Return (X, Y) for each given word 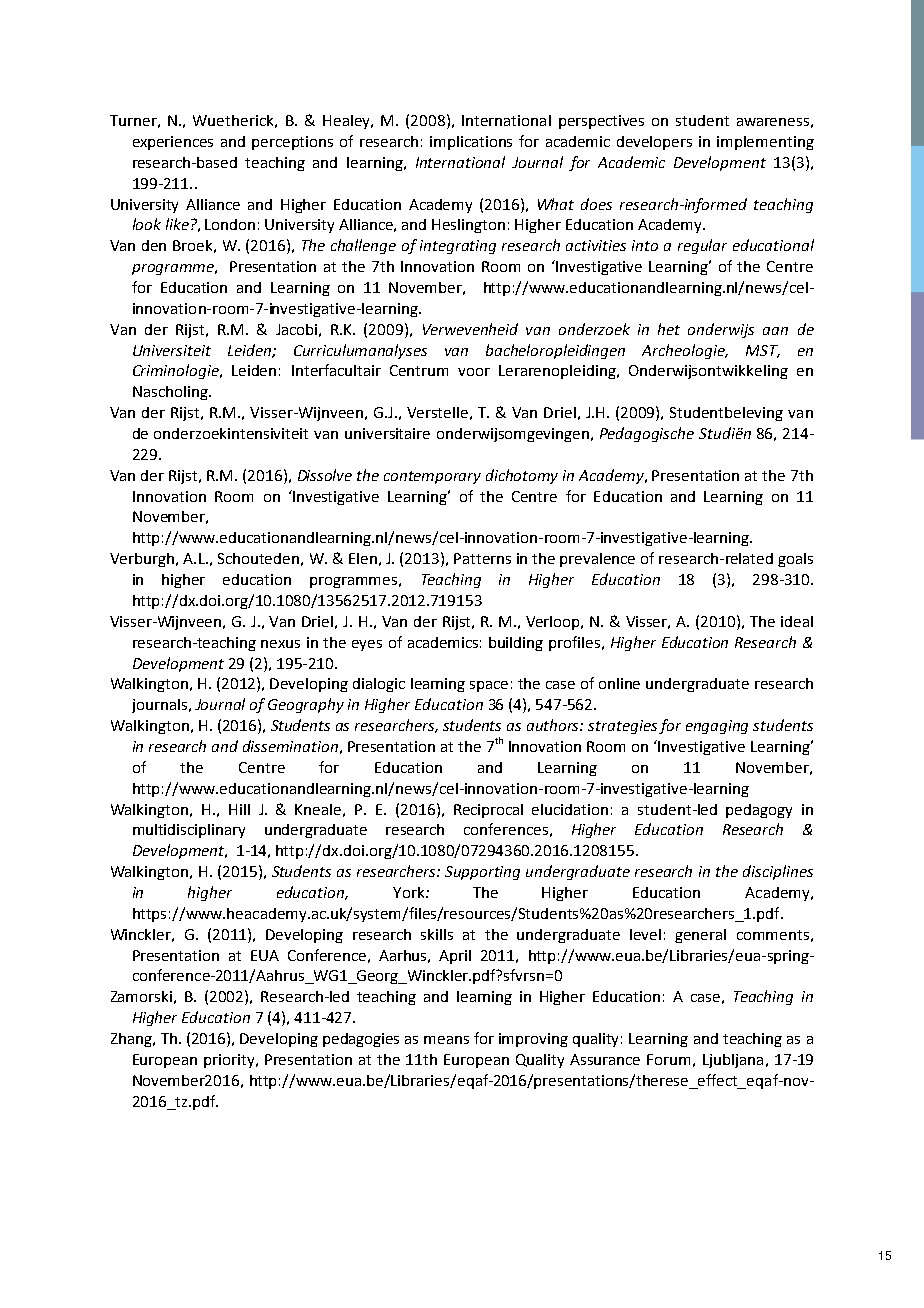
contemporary (432, 477)
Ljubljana (733, 1061)
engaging (717, 727)
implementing (765, 143)
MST (763, 351)
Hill (239, 809)
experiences (173, 143)
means (446, 1040)
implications (471, 143)
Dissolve (325, 475)
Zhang (132, 1040)
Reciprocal (488, 811)
